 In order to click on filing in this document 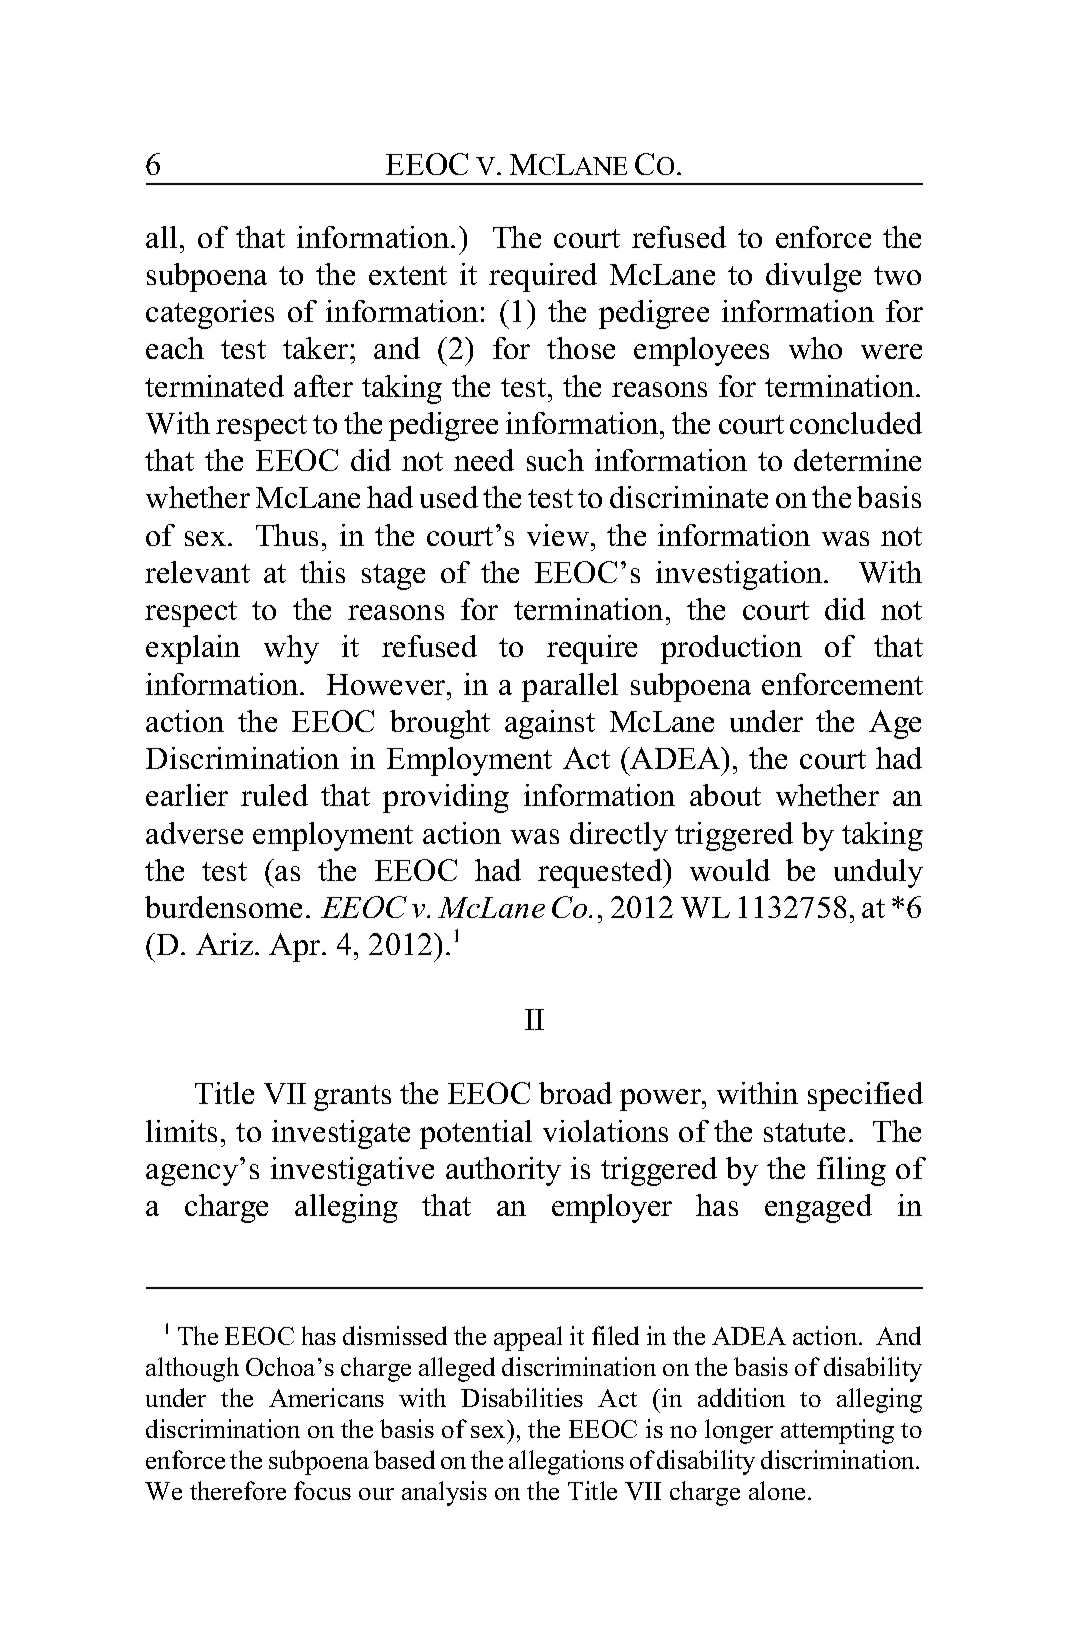, I will do `click(851, 1171)`.
